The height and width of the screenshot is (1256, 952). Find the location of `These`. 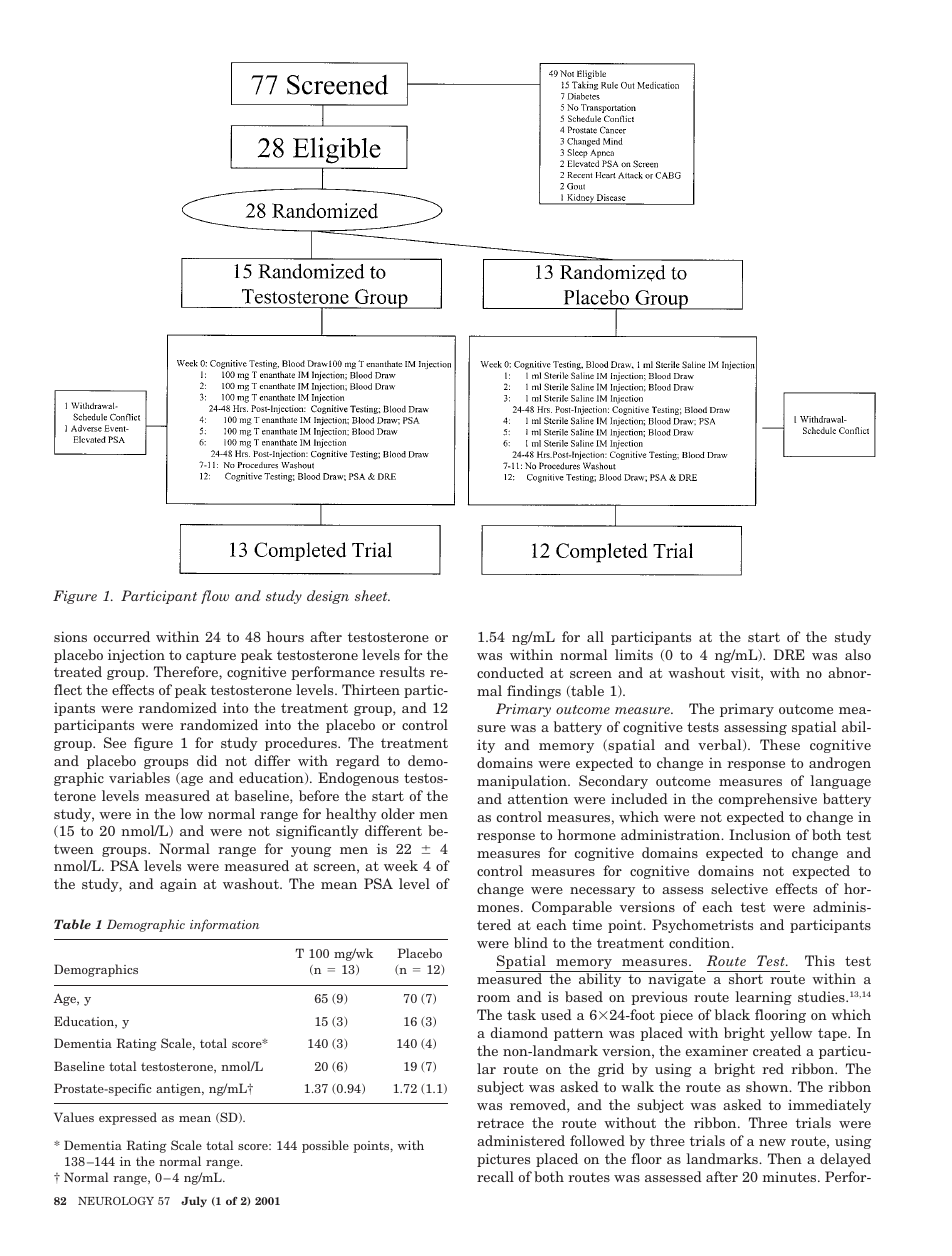

These is located at coordinates (780, 744).
